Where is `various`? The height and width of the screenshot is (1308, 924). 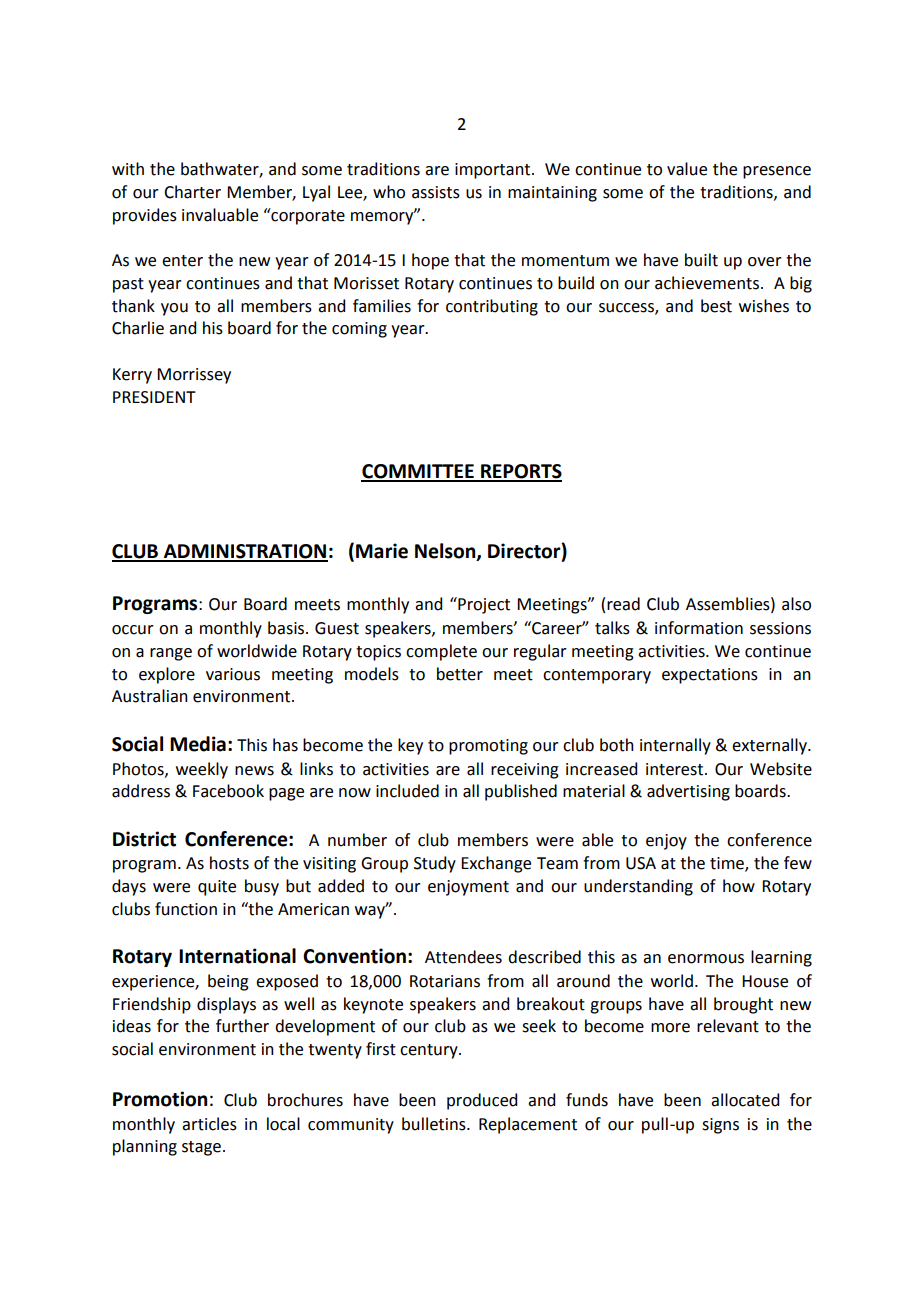 various is located at coordinates (233, 674).
